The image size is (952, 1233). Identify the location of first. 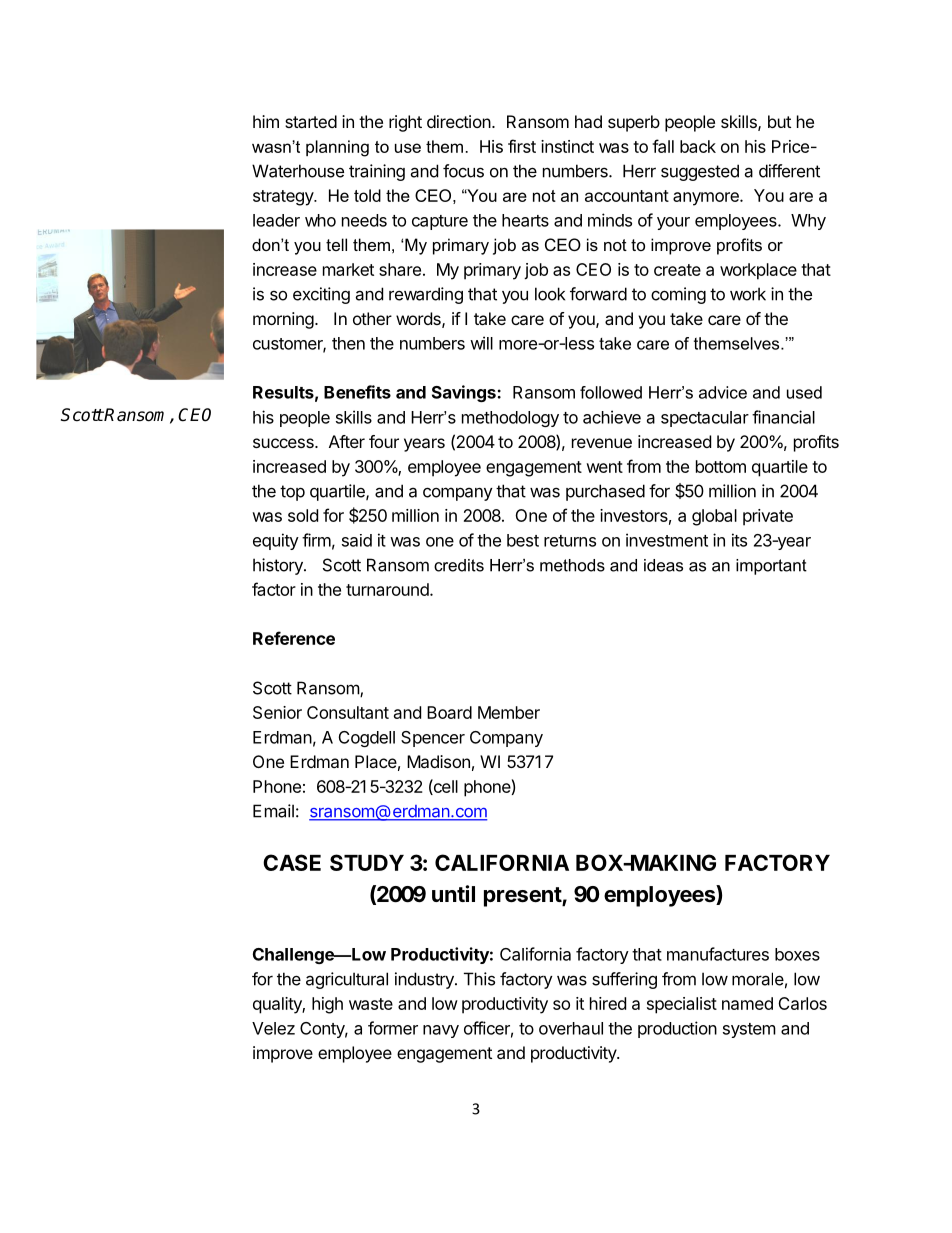
(522, 146).
